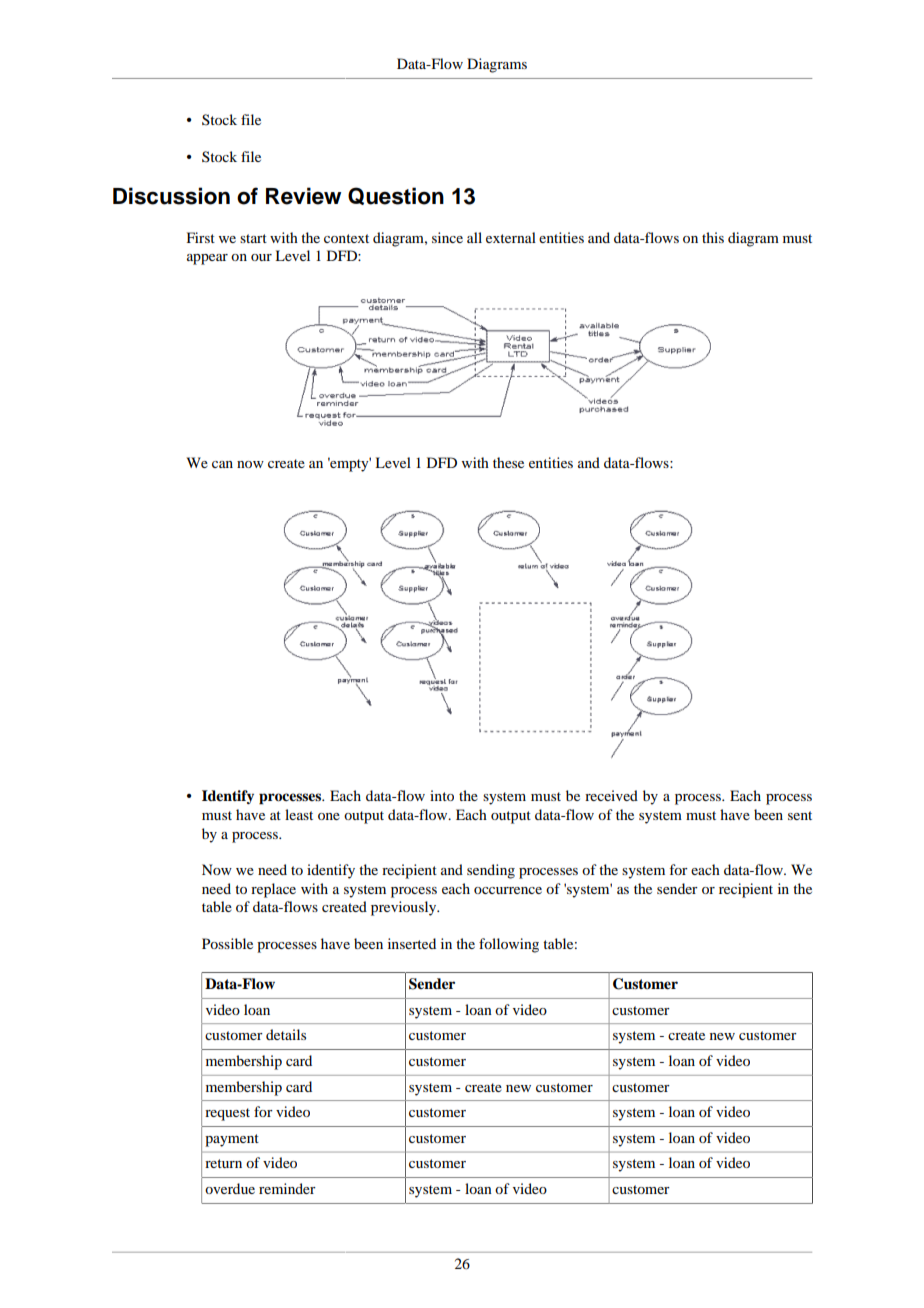 The width and height of the document is (924, 1308). Describe the element at coordinates (287, 1188) in the document. I see `reminder` at that location.
